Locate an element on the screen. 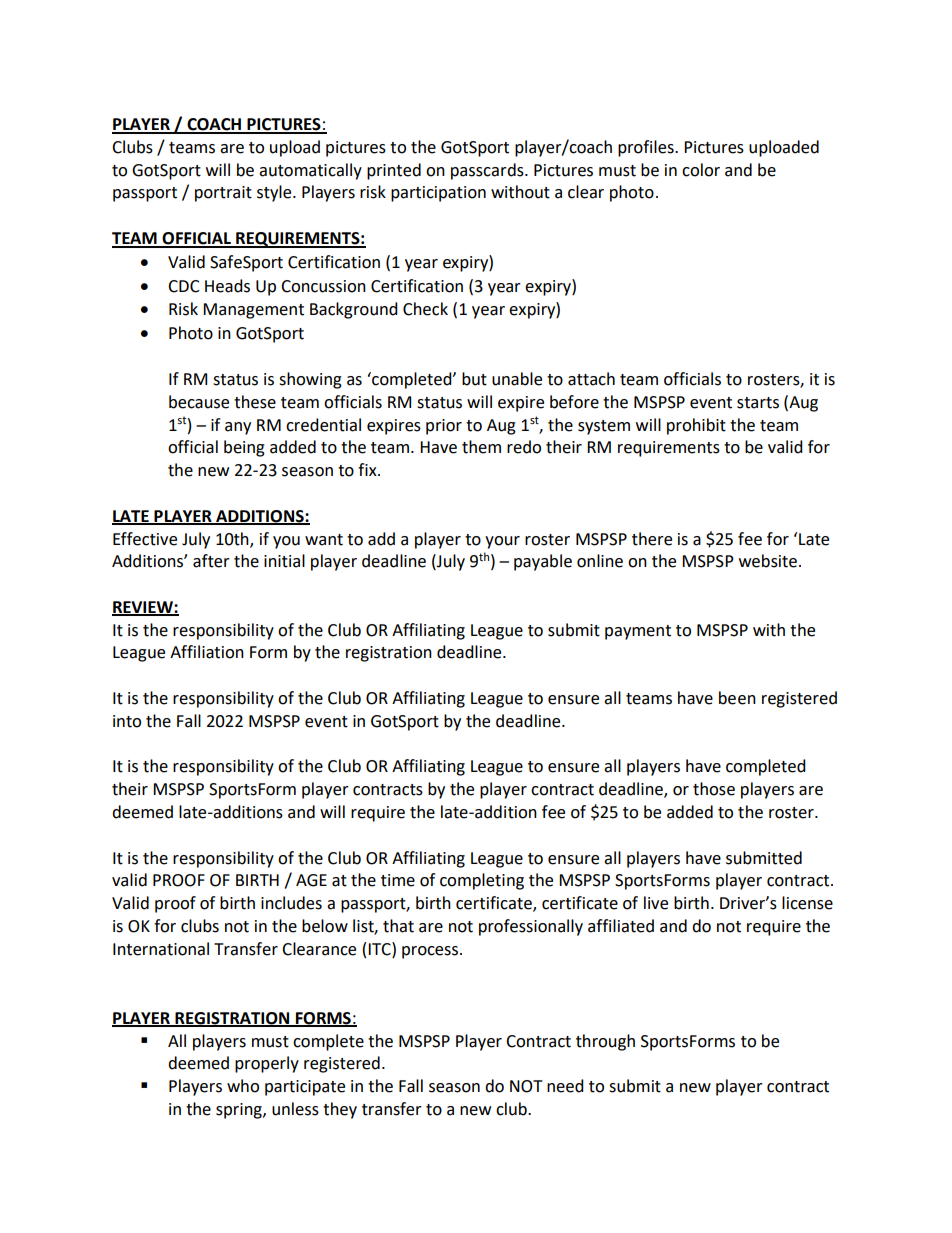 The width and height of the screenshot is (952, 1233). need is located at coordinates (565, 1086).
